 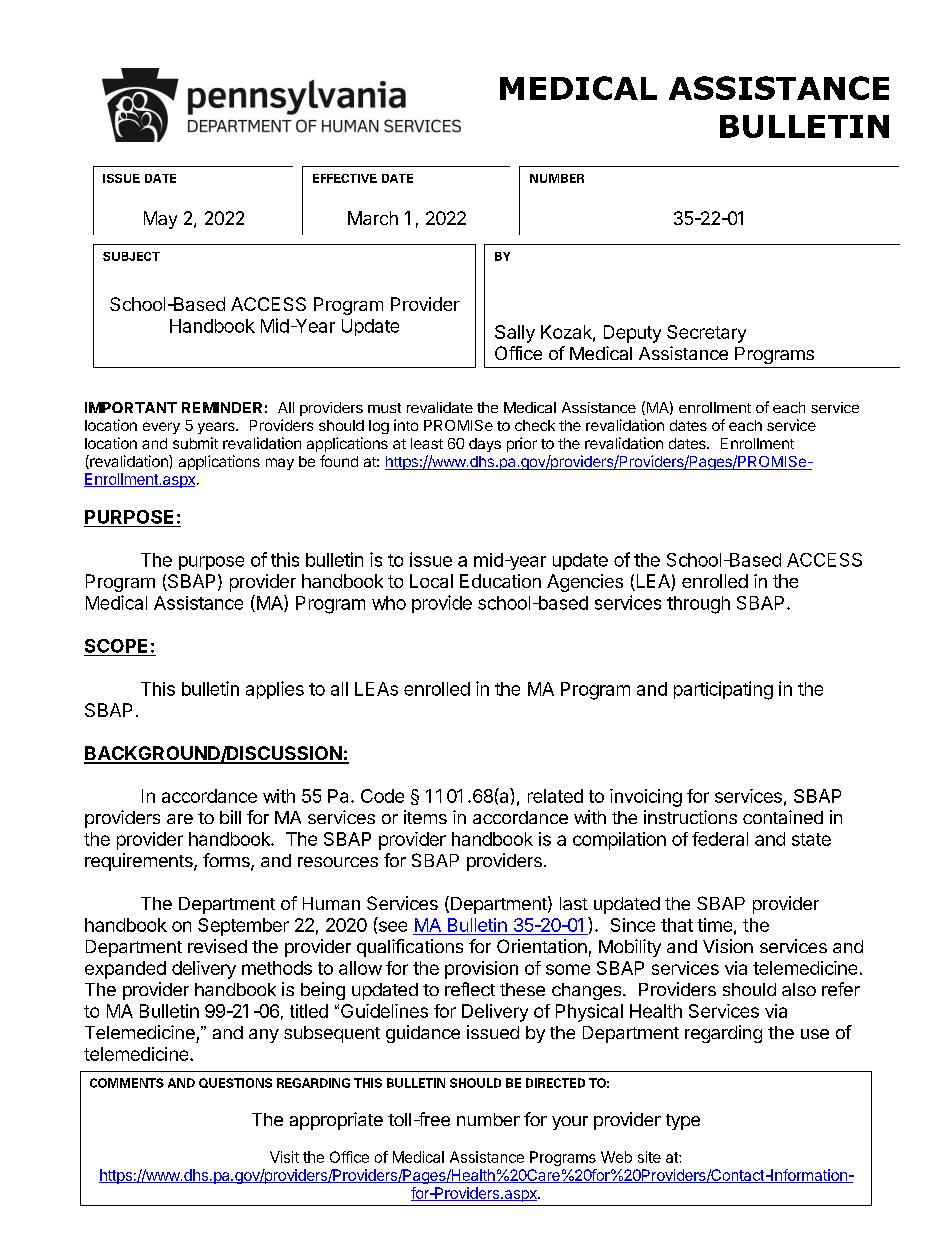 I want to click on participating, so click(x=723, y=690).
